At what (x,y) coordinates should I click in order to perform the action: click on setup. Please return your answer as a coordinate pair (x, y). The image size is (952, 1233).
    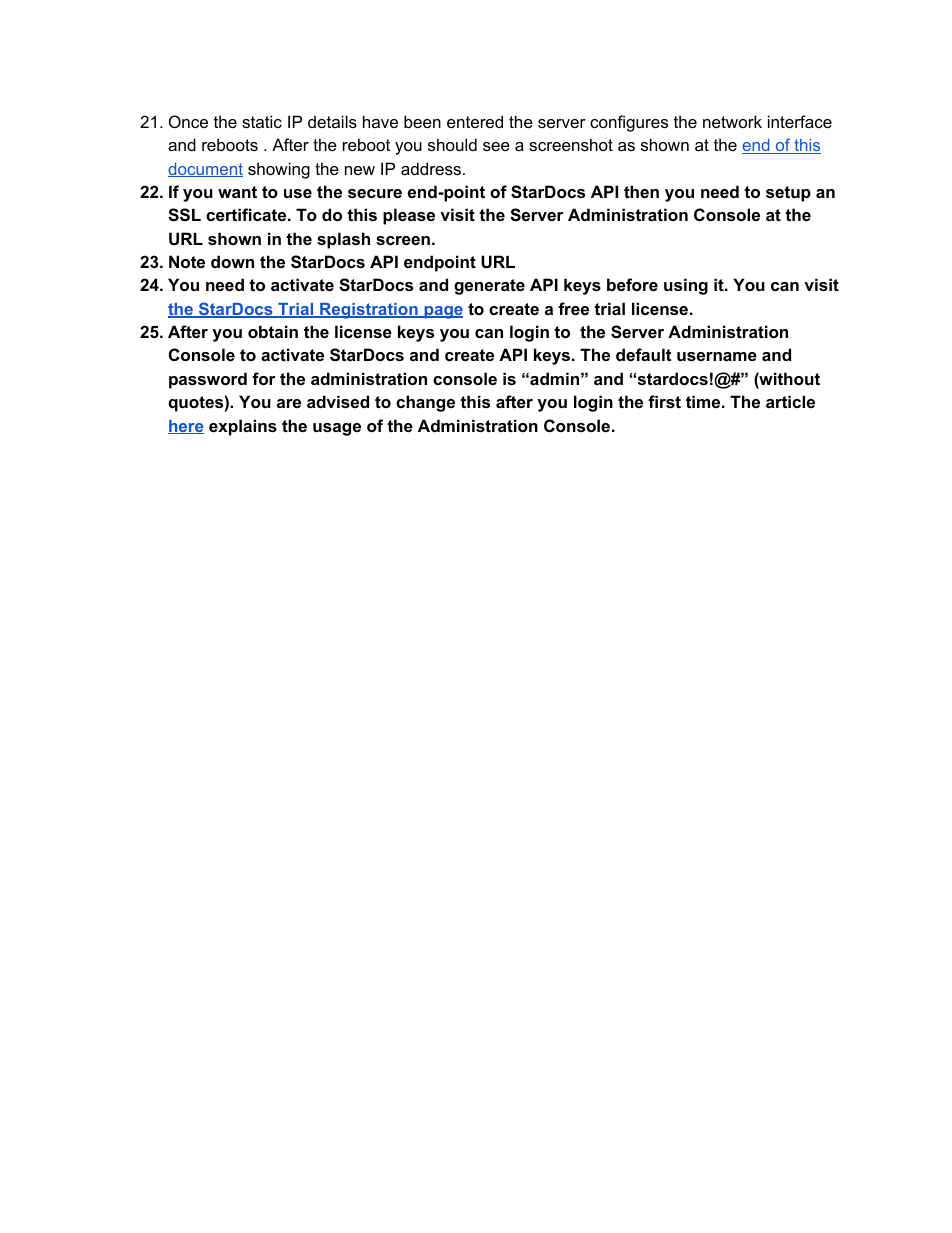
    Looking at the image, I should click on (788, 194).
